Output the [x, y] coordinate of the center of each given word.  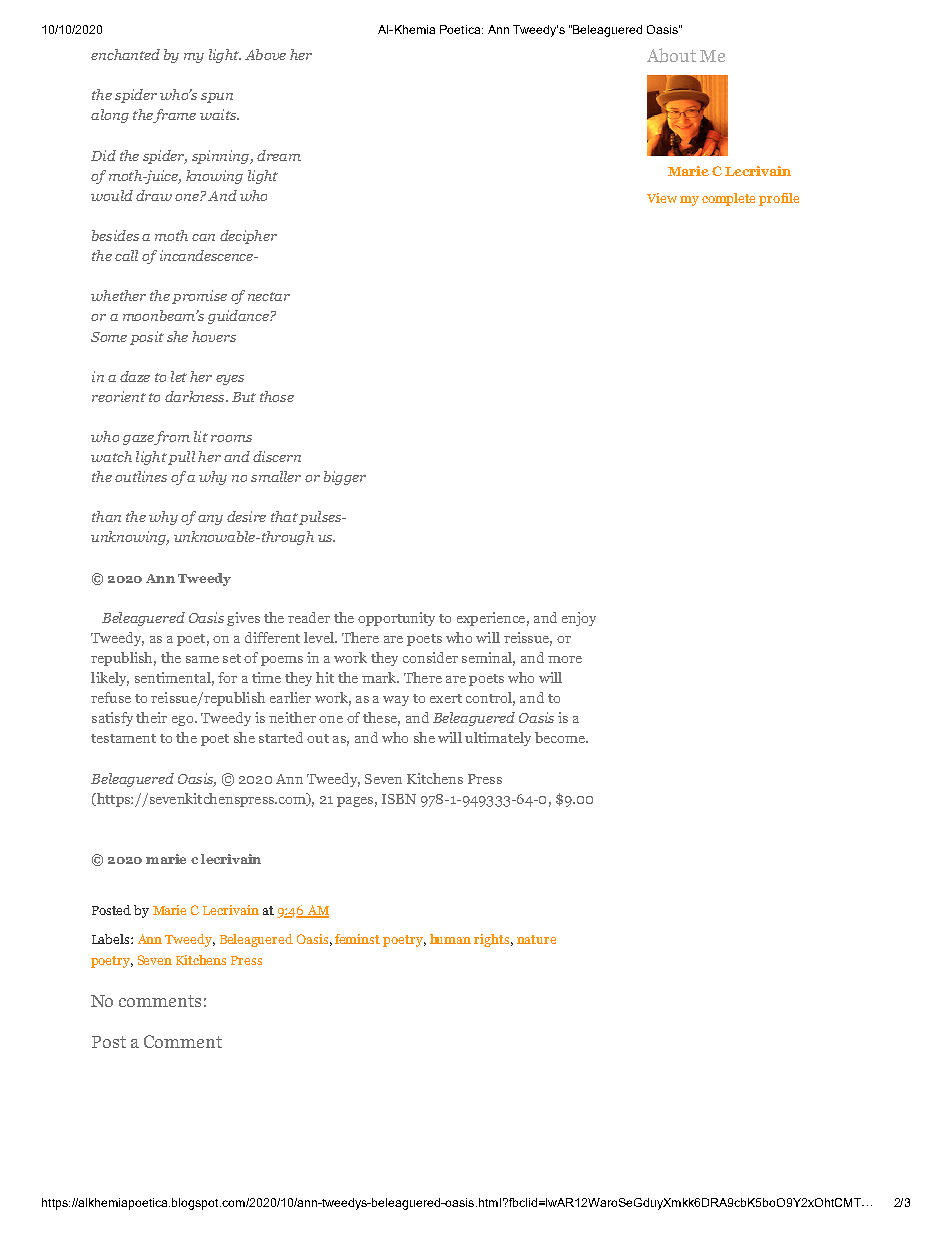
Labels [112, 939]
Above [265, 54]
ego [184, 721]
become [561, 737]
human [450, 939]
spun [217, 98]
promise [199, 297]
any [210, 520]
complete [728, 199]
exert [446, 698]
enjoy [579, 619]
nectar [269, 296]
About [671, 55]
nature [536, 939]
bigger [345, 478]
